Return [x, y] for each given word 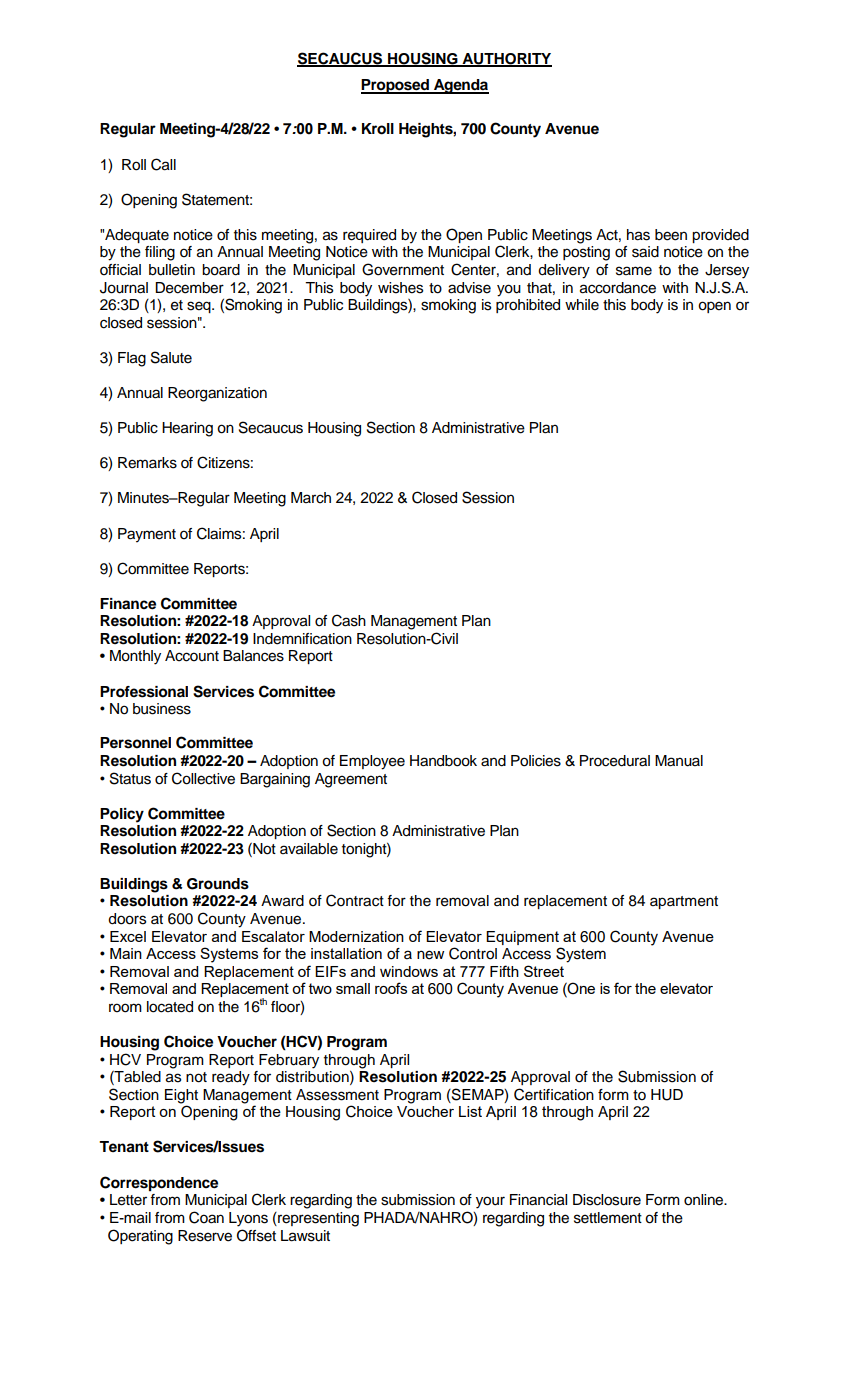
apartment [684, 902]
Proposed [396, 86]
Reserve [205, 1236]
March [311, 498]
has [638, 235]
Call [163, 164]
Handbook [443, 761]
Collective [203, 778]
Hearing [187, 429]
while [582, 305]
